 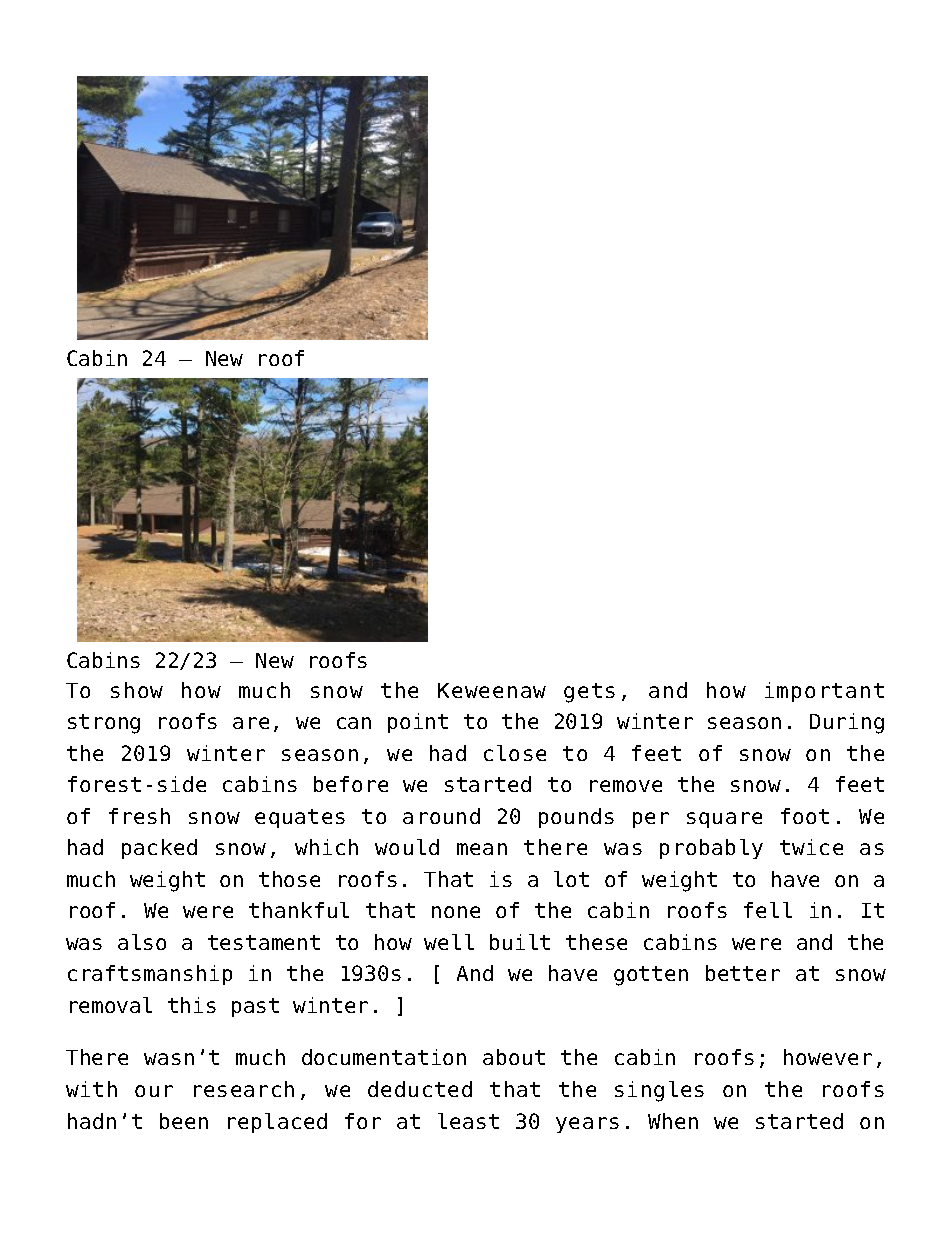 What do you see at coordinates (824, 692) in the screenshot?
I see `important` at bounding box center [824, 692].
